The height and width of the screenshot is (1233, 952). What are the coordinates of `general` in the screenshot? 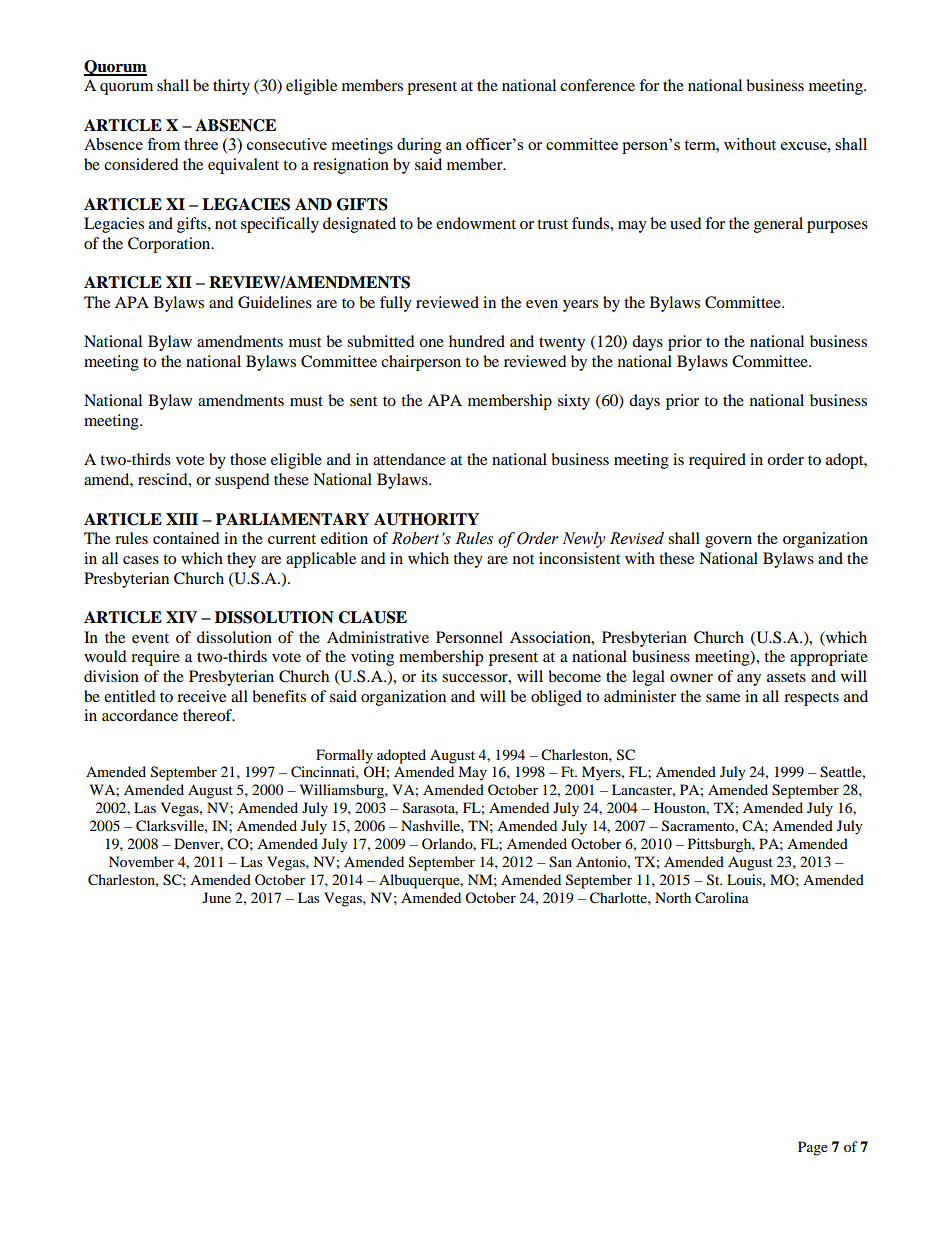 It's located at (778, 225).
